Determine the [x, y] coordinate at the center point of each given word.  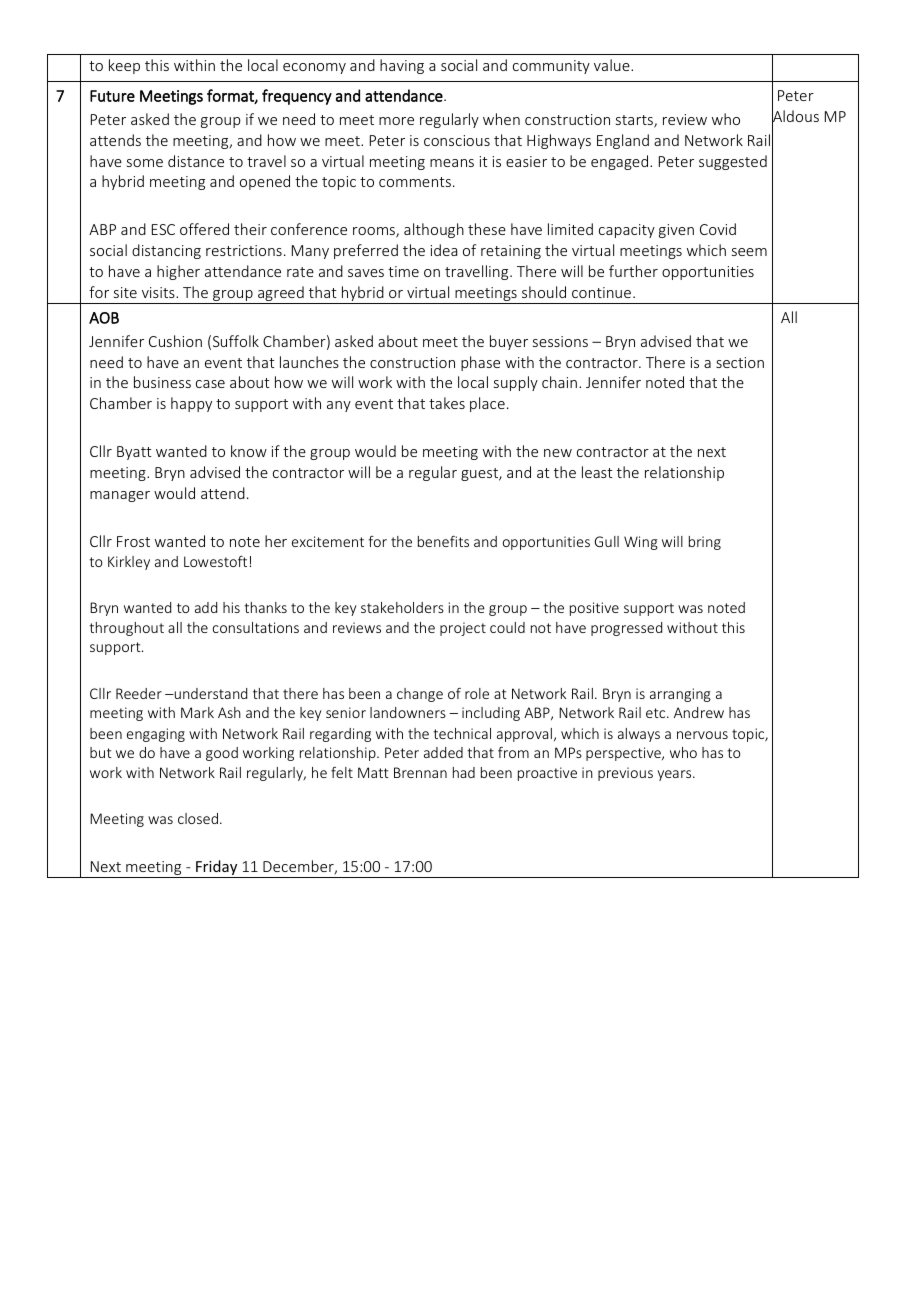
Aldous [795, 116]
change [420, 695]
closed [198, 818]
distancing [166, 251]
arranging [680, 695]
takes [447, 403]
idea [444, 250]
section [740, 362]
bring [705, 543]
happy [191, 404]
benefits [443, 541]
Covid [718, 229]
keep [124, 66]
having [402, 66]
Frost [133, 541]
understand [209, 693]
